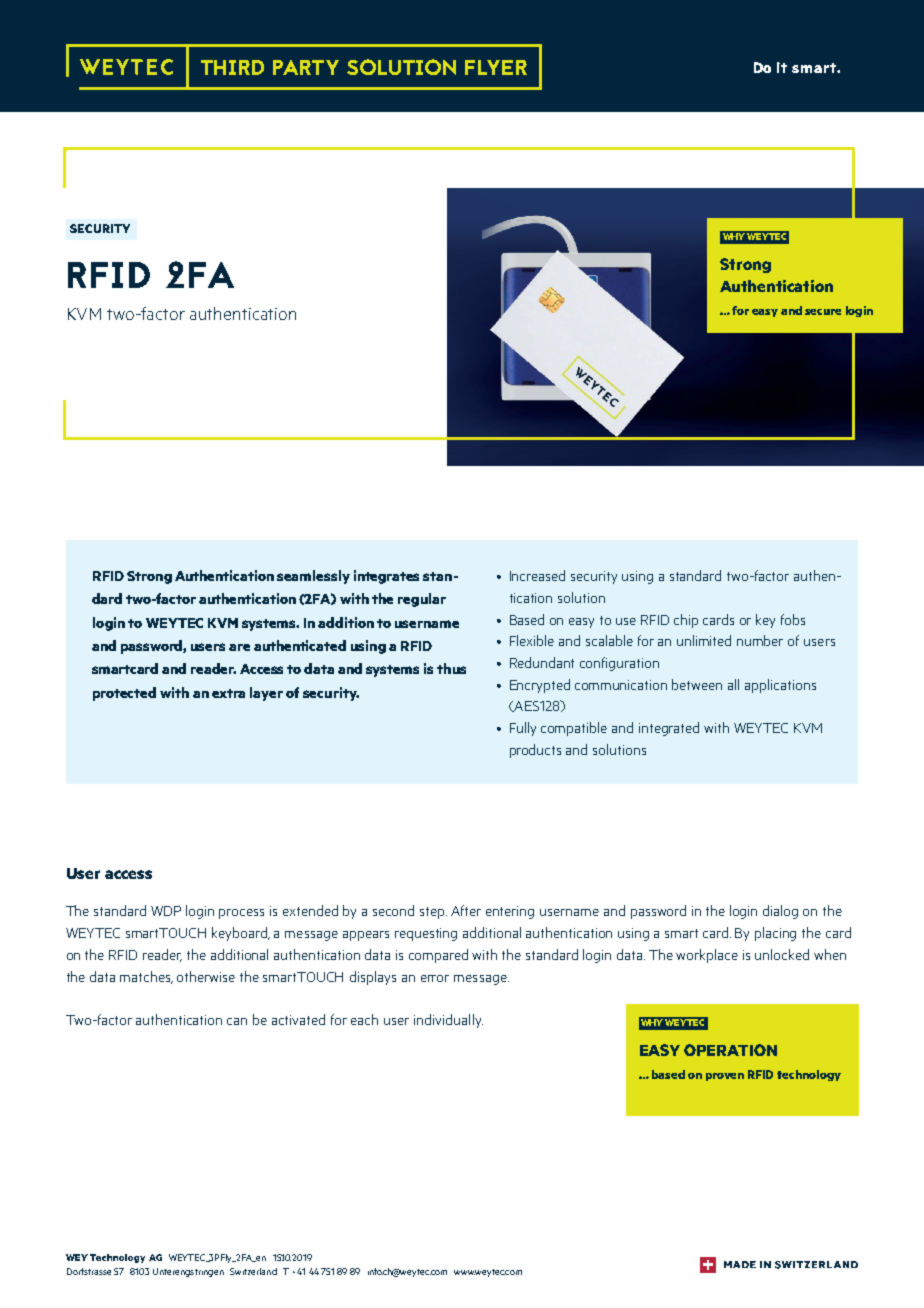 The height and width of the screenshot is (1308, 924). Describe the element at coordinates (466, 910) in the screenshot. I see `After` at that location.
